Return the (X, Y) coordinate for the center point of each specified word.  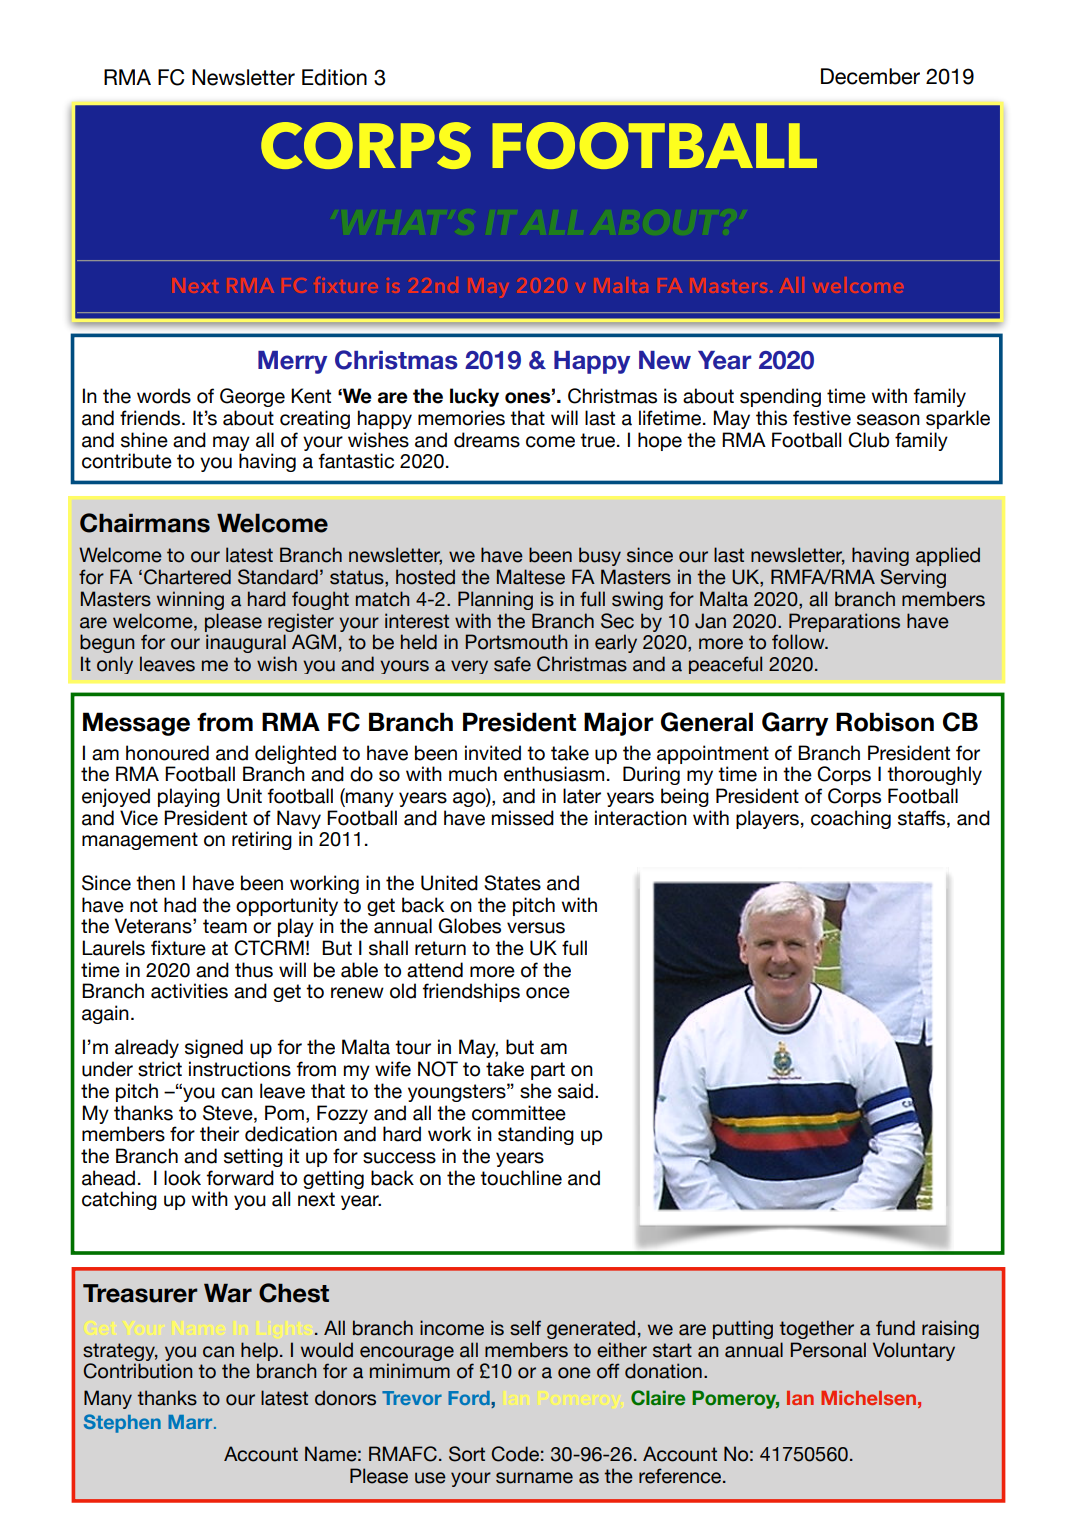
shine (144, 440)
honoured (167, 753)
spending (780, 397)
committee (519, 1113)
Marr (191, 1422)
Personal (828, 1350)
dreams (487, 440)
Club (868, 440)
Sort (467, 1454)
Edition (334, 77)
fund (895, 1328)
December (870, 76)
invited (493, 753)
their (219, 1134)
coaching (851, 819)
